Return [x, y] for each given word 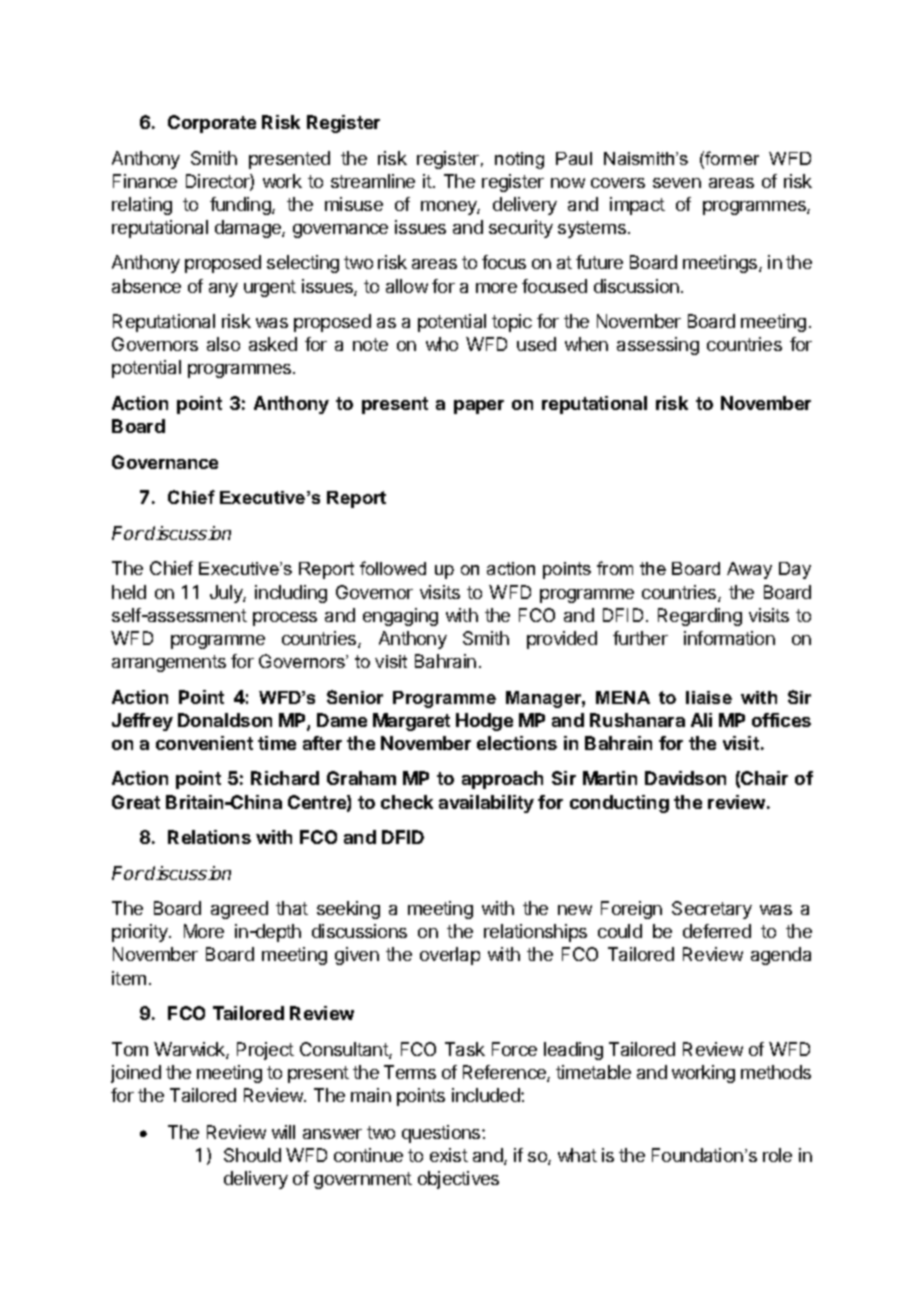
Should [252, 1155]
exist [449, 1155]
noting [519, 160]
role [777, 1155]
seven [677, 183]
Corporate [212, 124]
